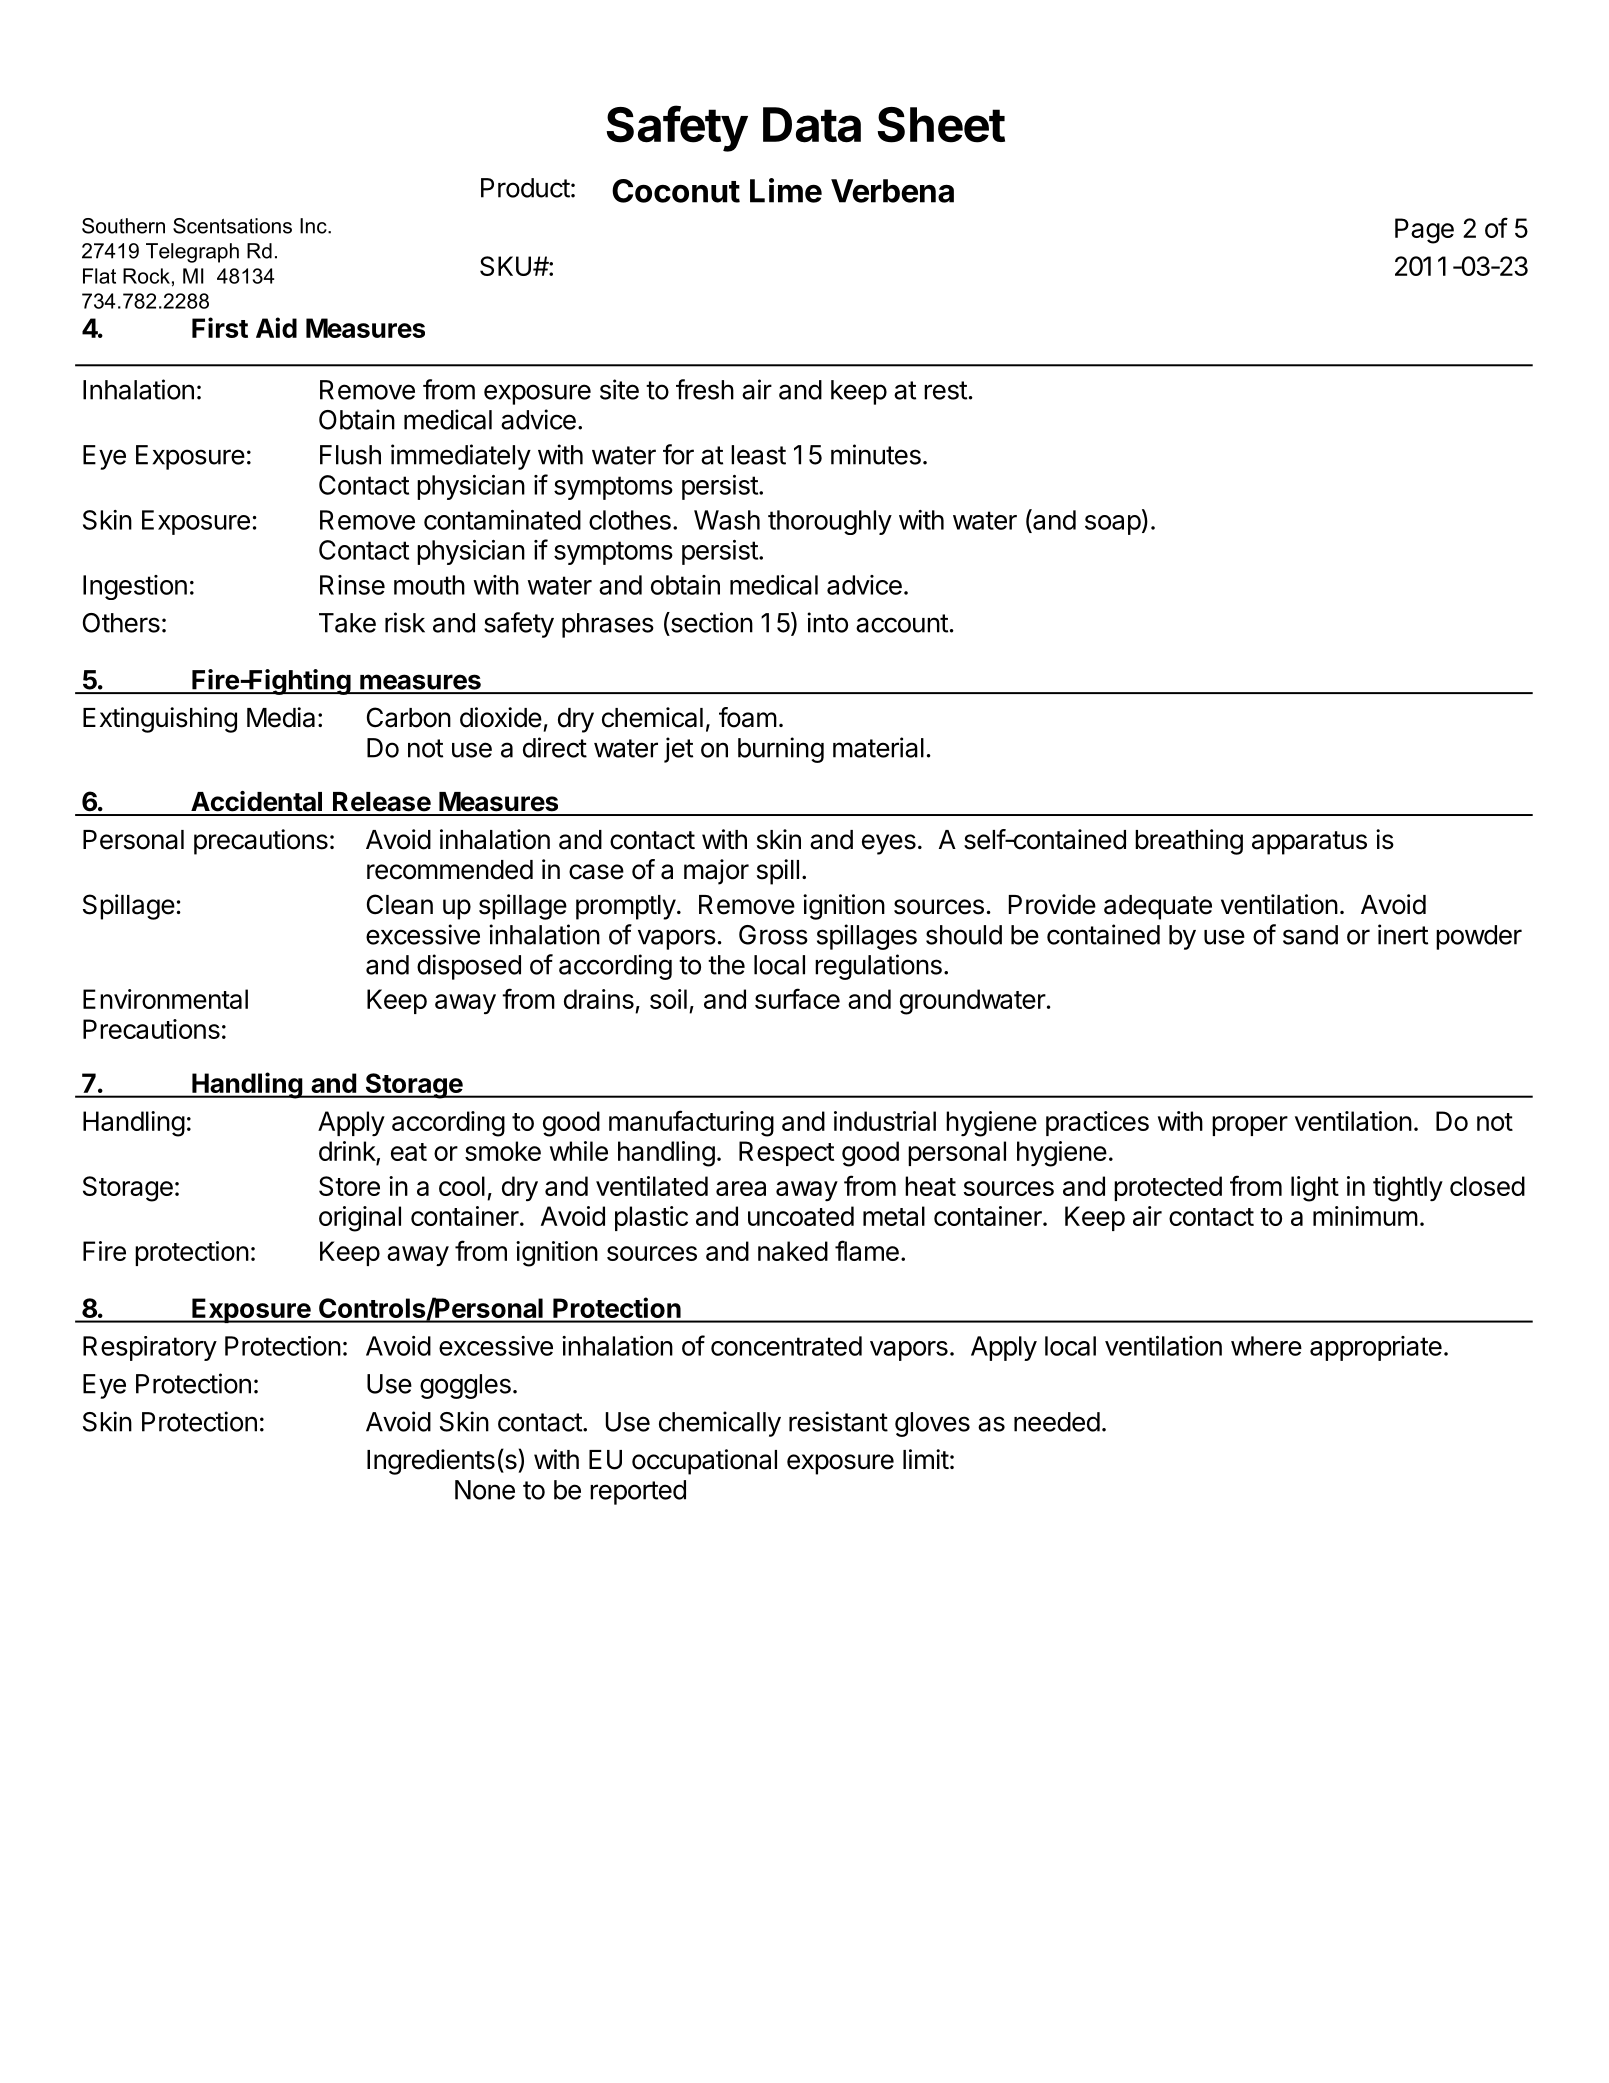 The image size is (1609, 2083). I want to click on Page, so click(1424, 231).
